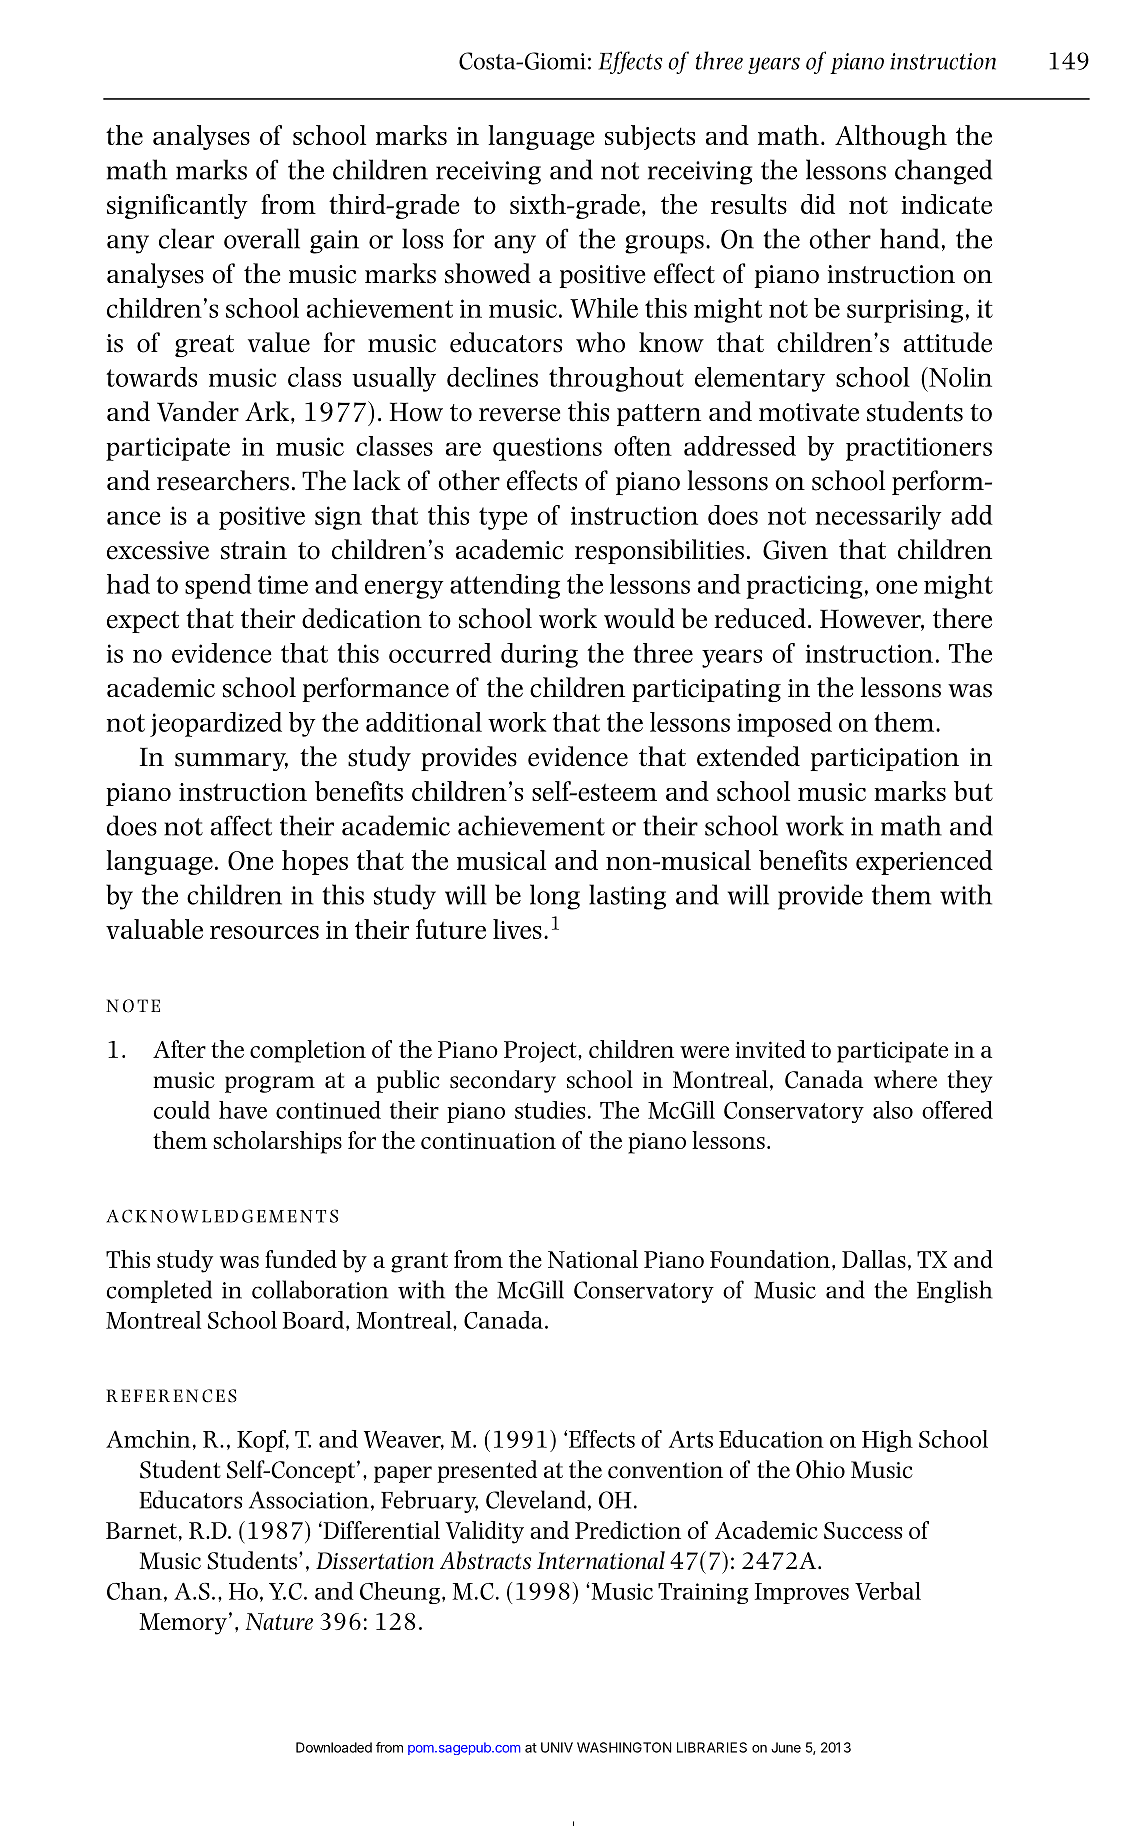 The image size is (1146, 1826). I want to click on participation, so click(884, 759).
